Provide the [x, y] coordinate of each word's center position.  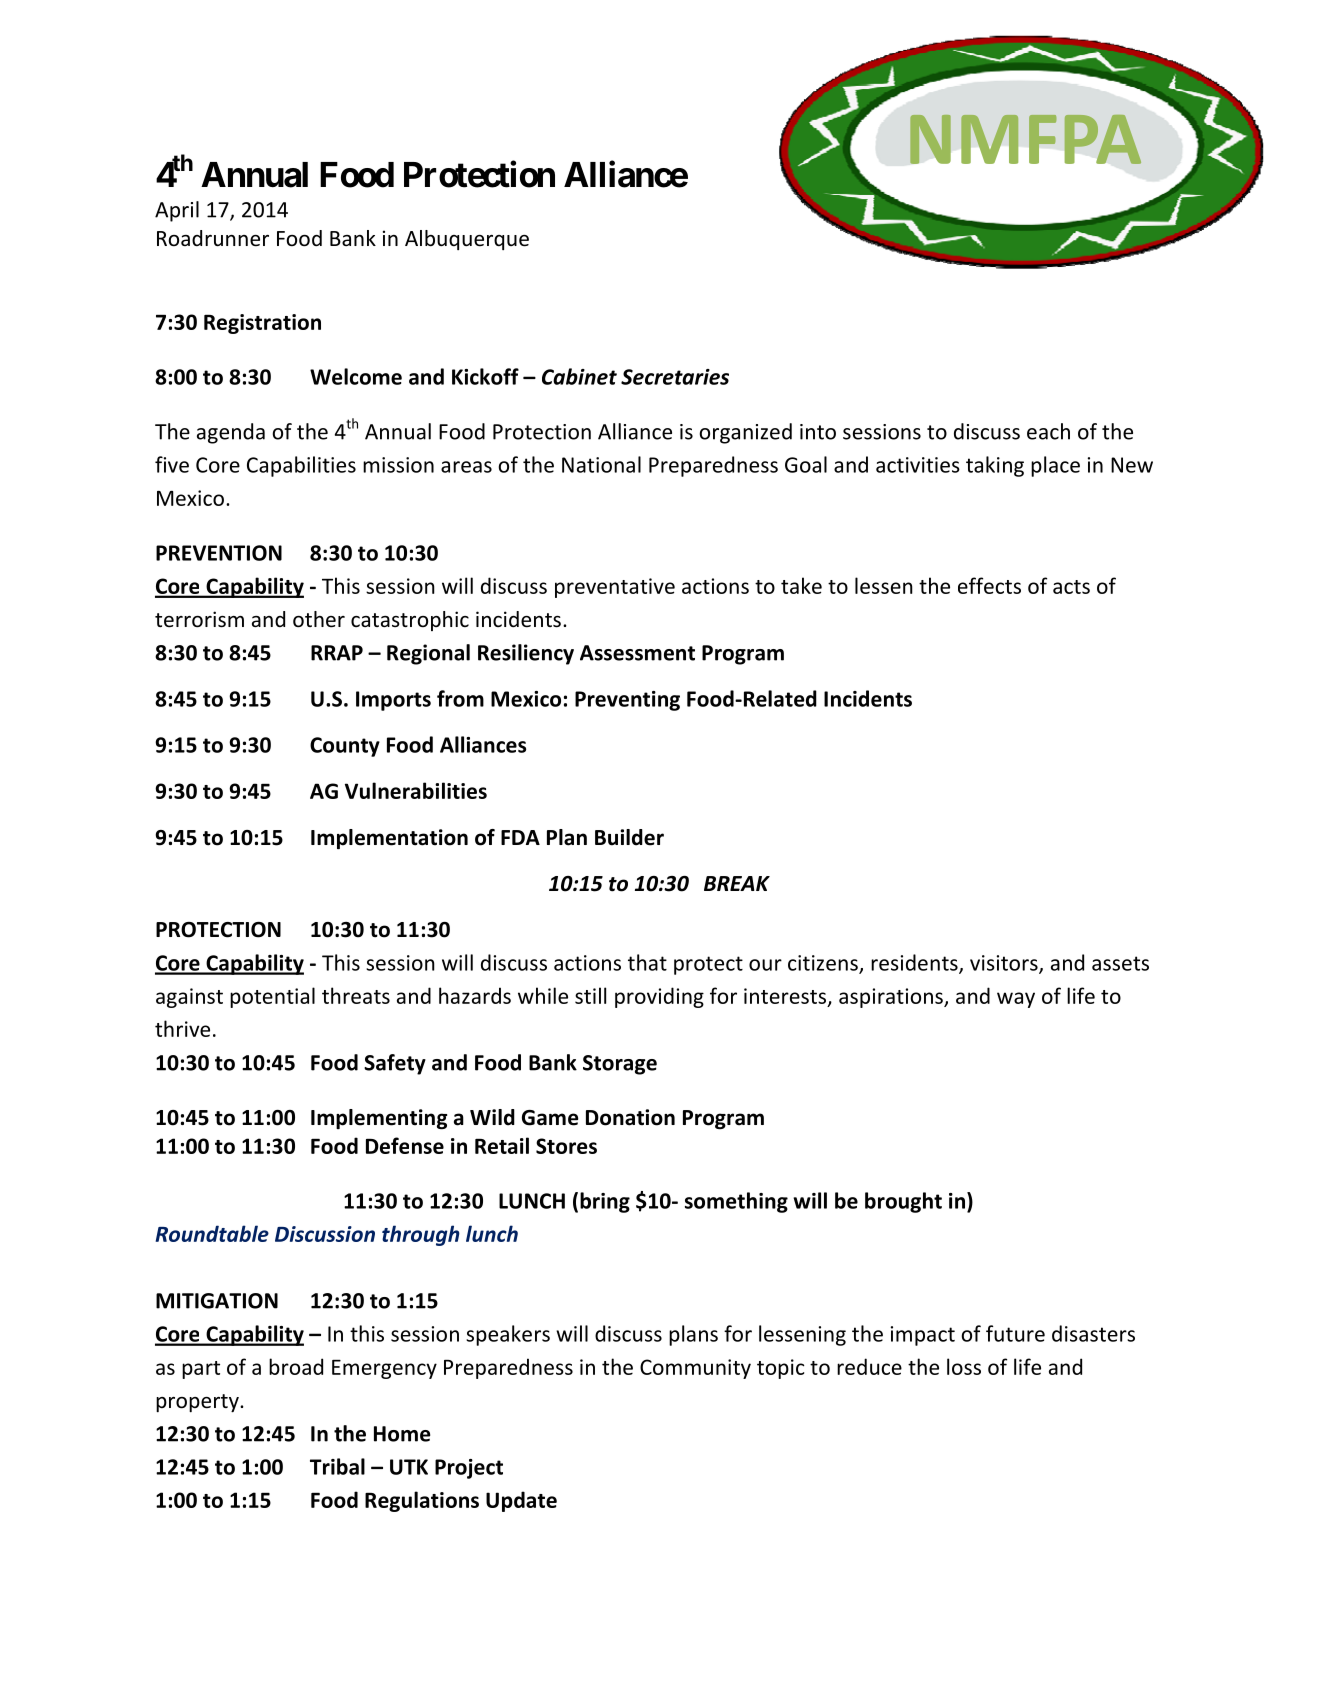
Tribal [337, 1466]
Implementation [389, 839]
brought [903, 1202]
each [1048, 431]
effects [989, 585]
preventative [615, 588]
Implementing [379, 1119]
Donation [630, 1117]
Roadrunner [213, 238]
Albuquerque [467, 240]
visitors [1005, 964]
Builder [629, 837]
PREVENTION [219, 553]
